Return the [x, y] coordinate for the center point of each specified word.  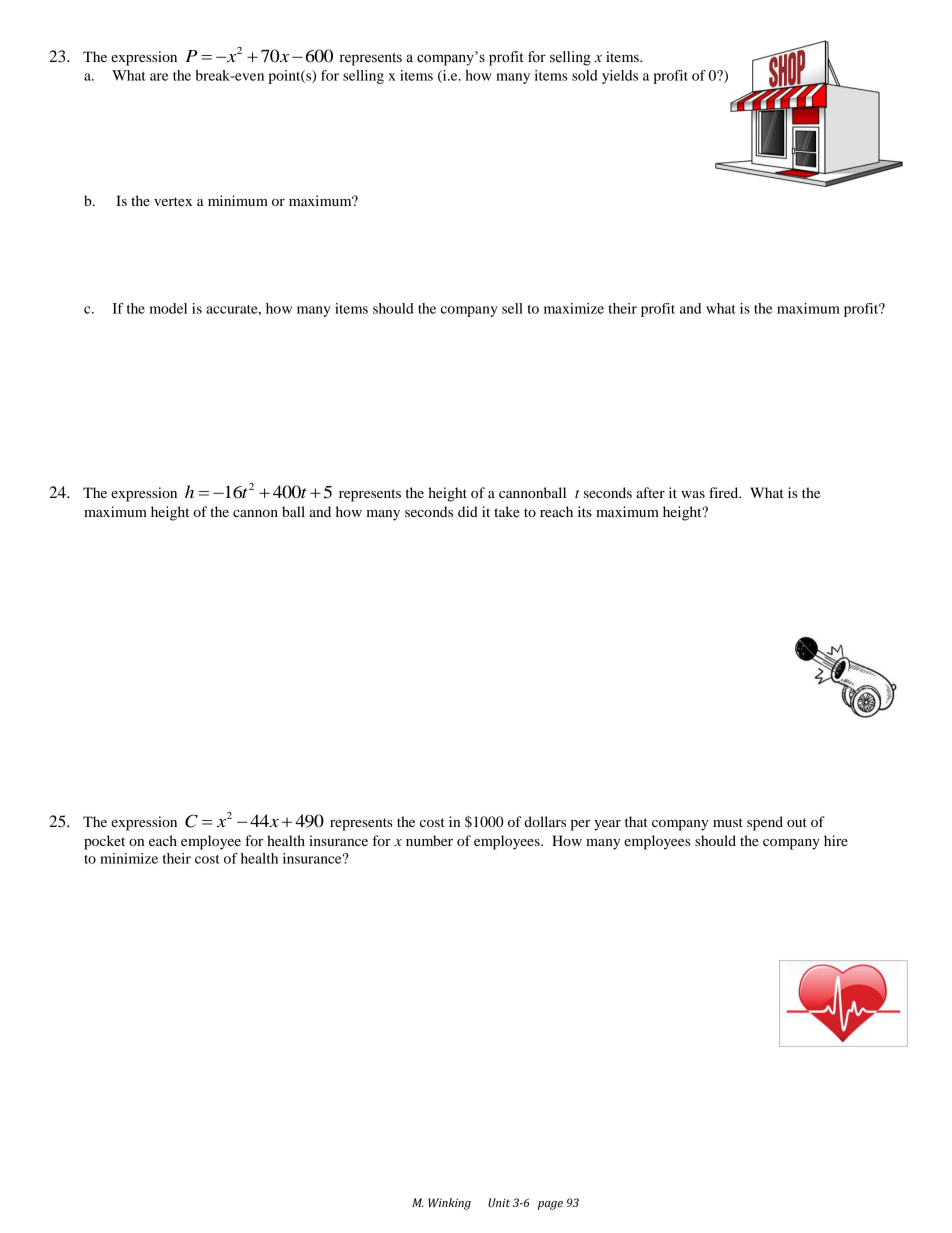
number [429, 840]
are [159, 77]
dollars [545, 821]
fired [725, 492]
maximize [574, 308]
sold [585, 75]
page [550, 1205]
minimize [129, 858]
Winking [449, 1204]
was [693, 494]
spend [765, 823]
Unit [499, 1202]
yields [620, 77]
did [468, 511]
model [168, 308]
